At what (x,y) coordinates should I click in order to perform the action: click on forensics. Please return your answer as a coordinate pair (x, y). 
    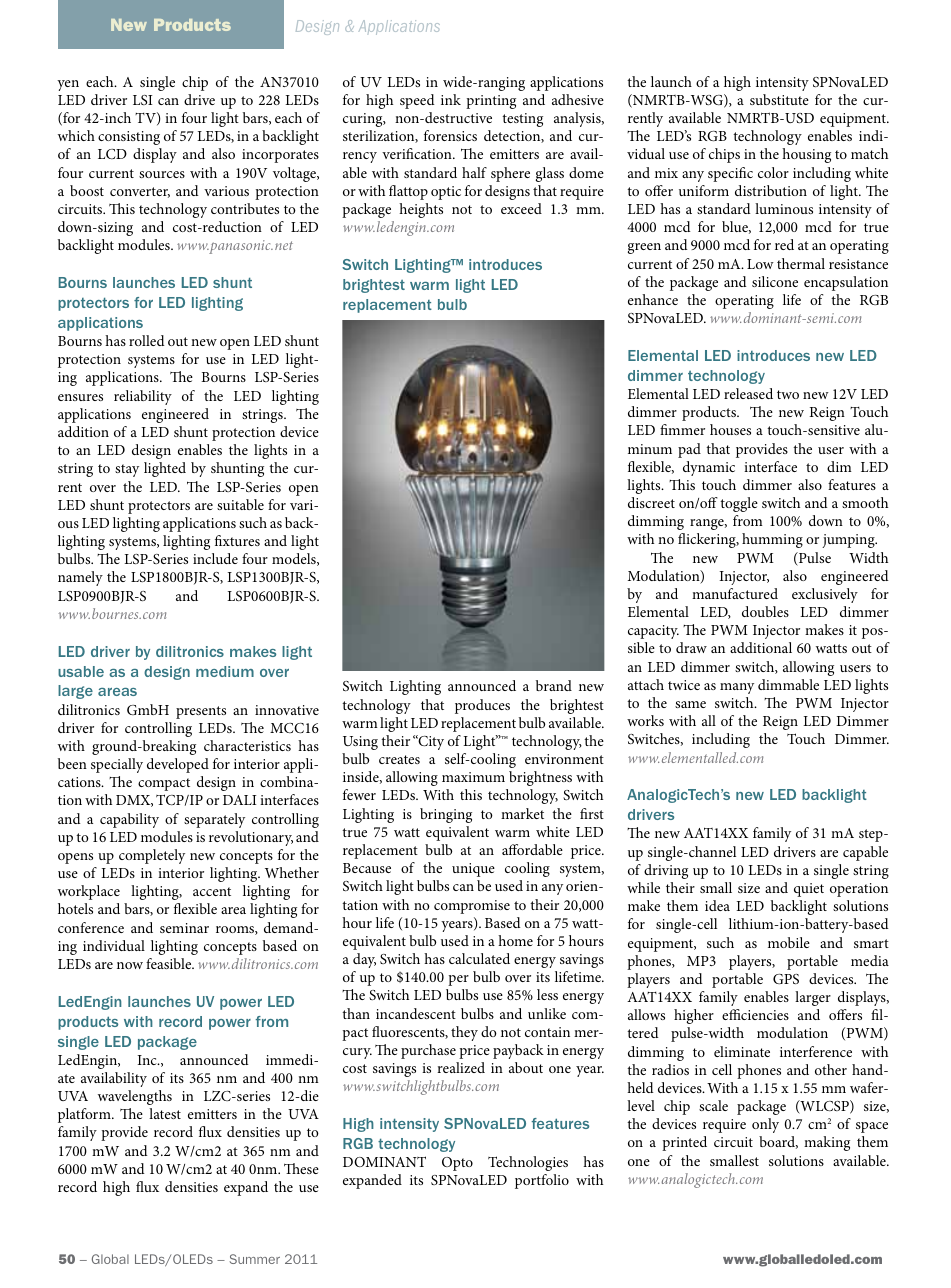
    Looking at the image, I should click on (450, 135).
